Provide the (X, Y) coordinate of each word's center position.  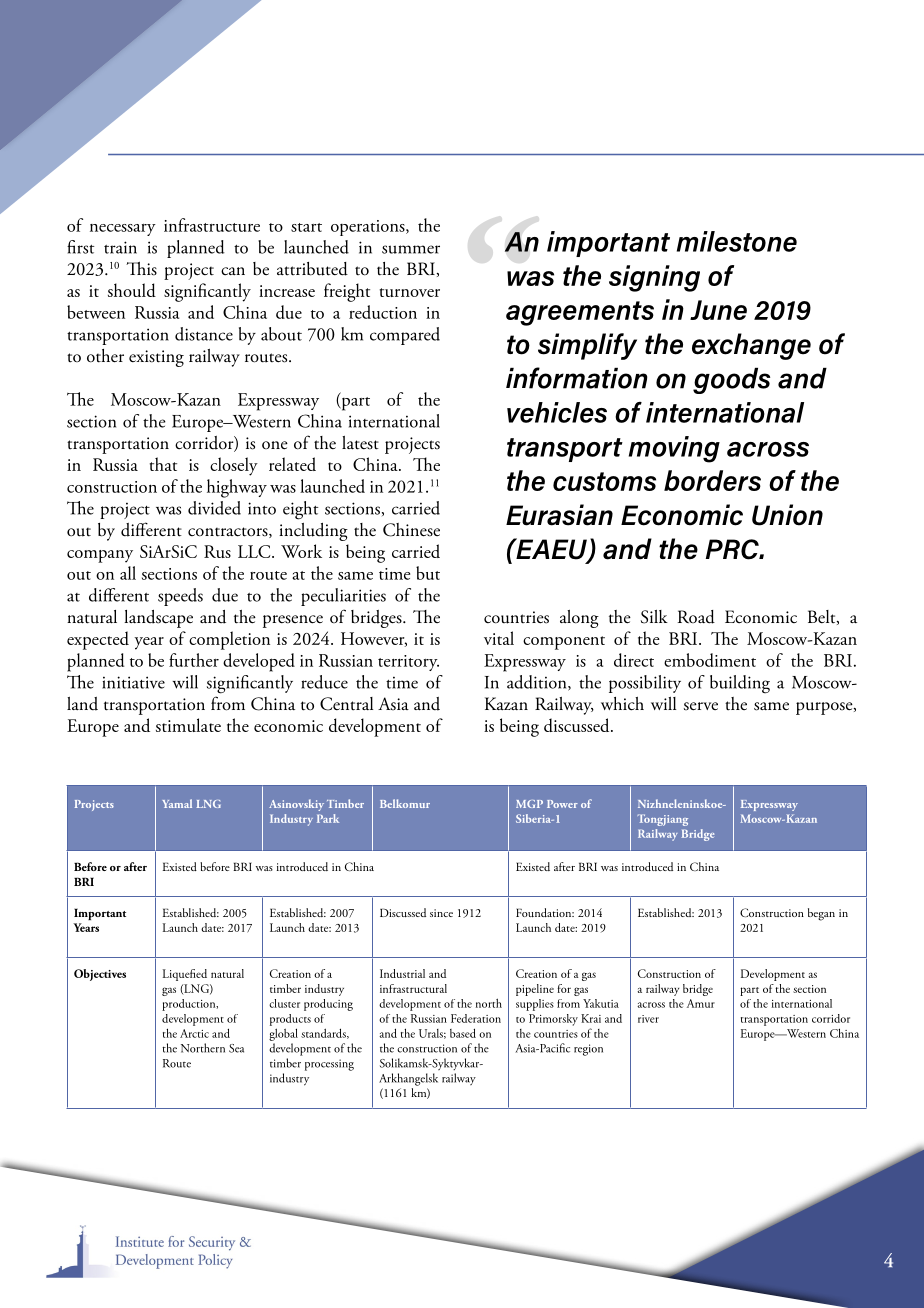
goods (731, 381)
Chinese (411, 530)
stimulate (188, 725)
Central (346, 704)
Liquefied (185, 975)
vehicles (557, 412)
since (441, 913)
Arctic (194, 1033)
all (128, 573)
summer (411, 249)
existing (156, 358)
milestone (737, 241)
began (821, 914)
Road (696, 617)
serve (701, 706)
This (141, 269)
